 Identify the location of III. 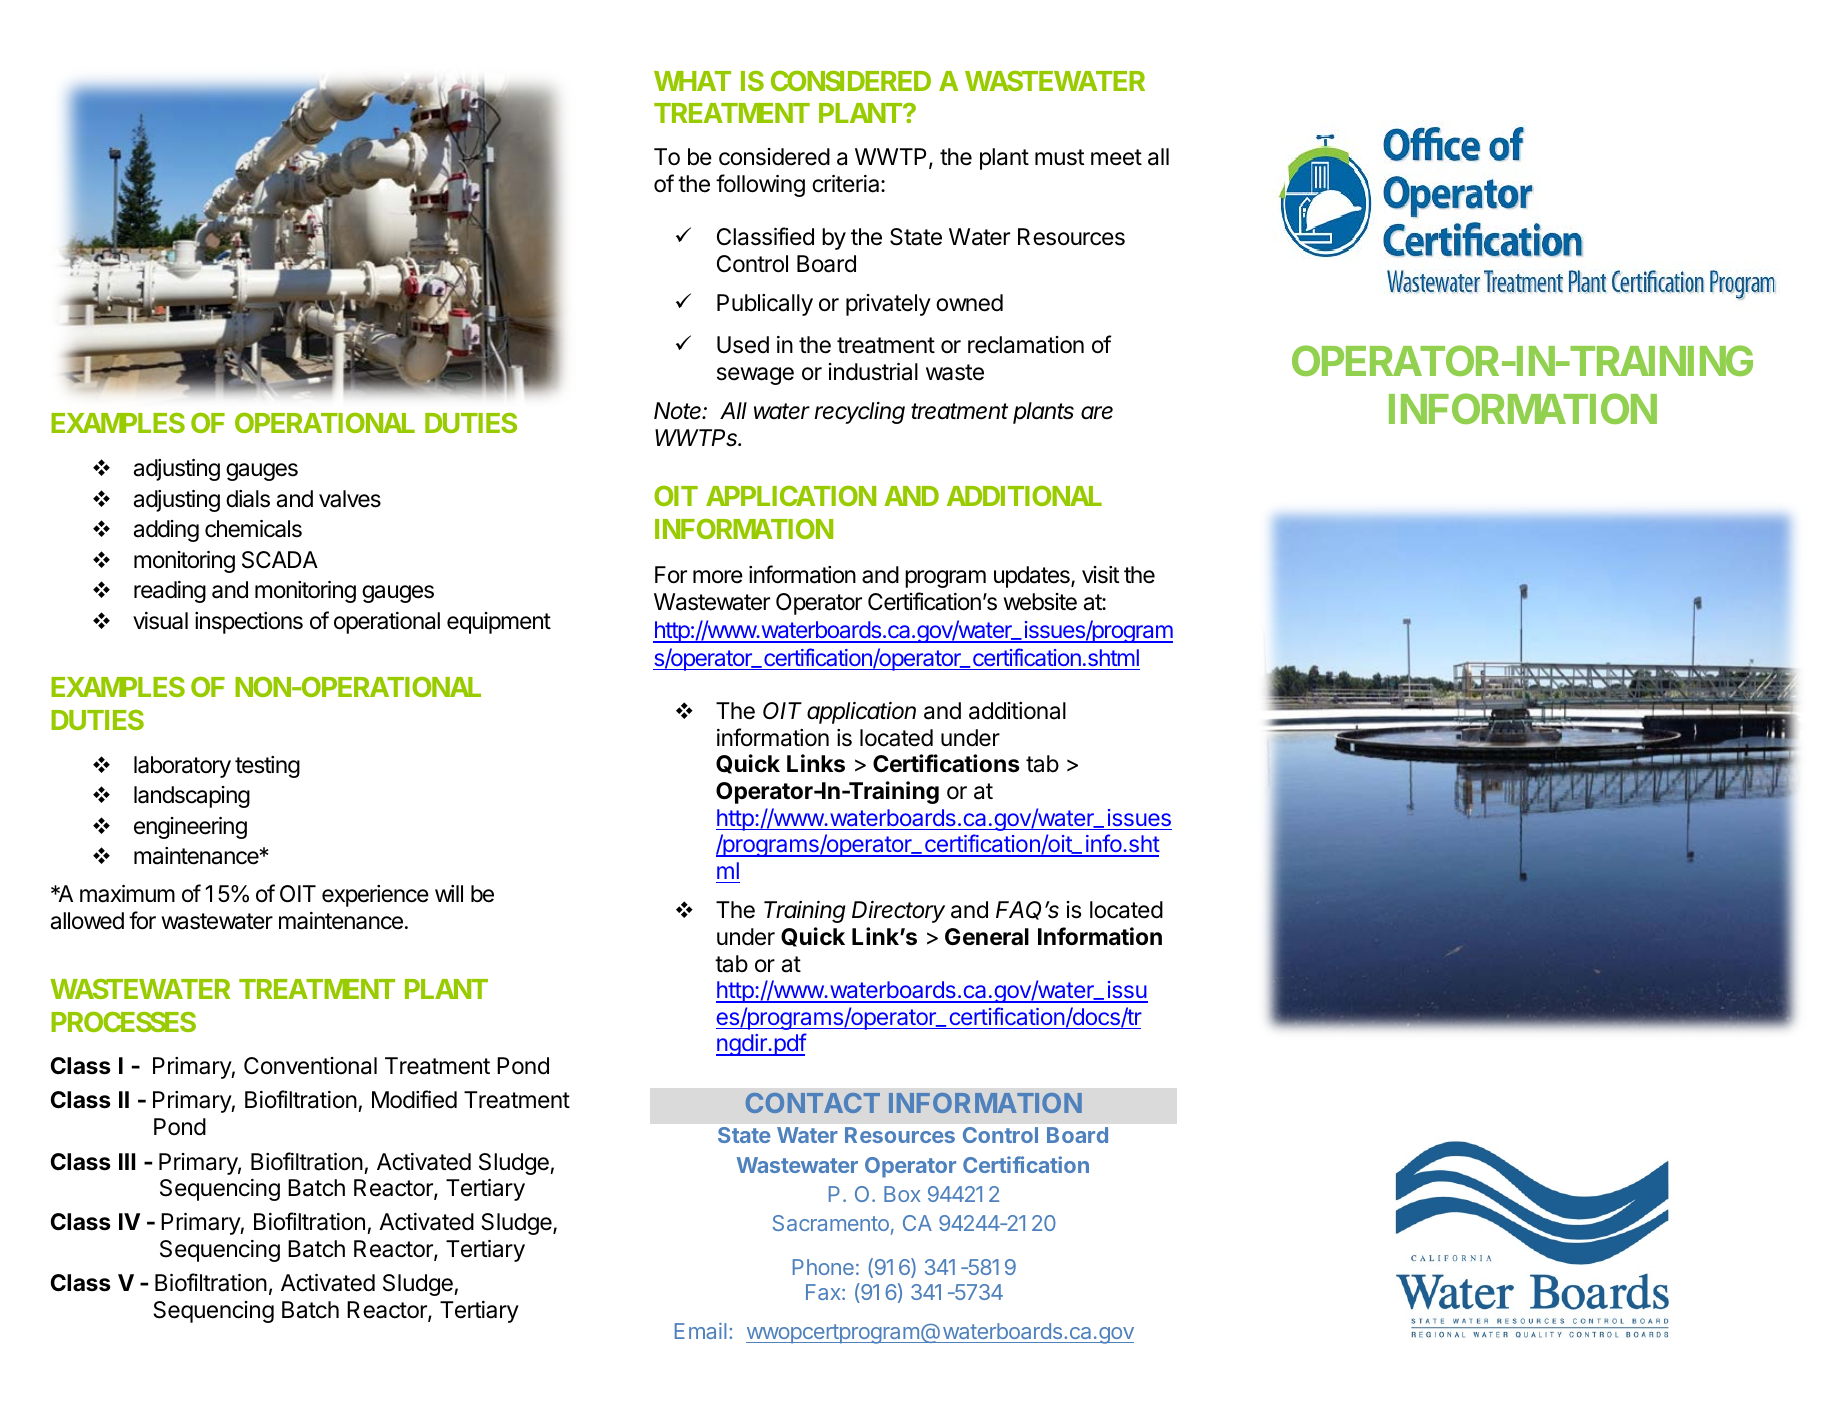
(127, 1161).
